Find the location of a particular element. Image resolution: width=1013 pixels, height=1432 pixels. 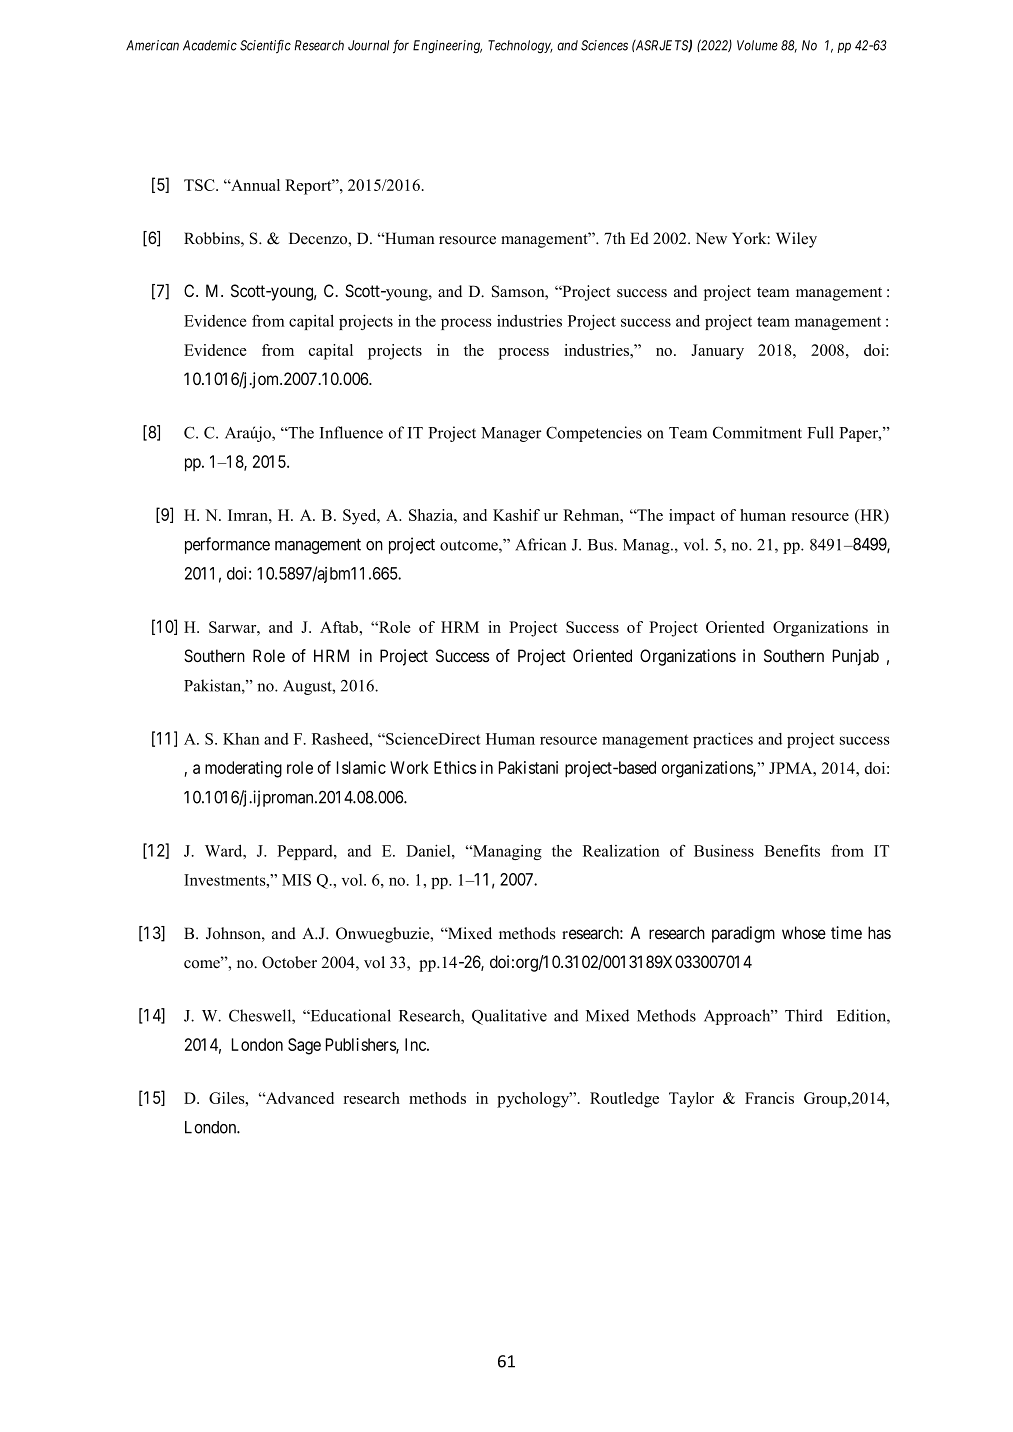

African is located at coordinates (540, 544).
